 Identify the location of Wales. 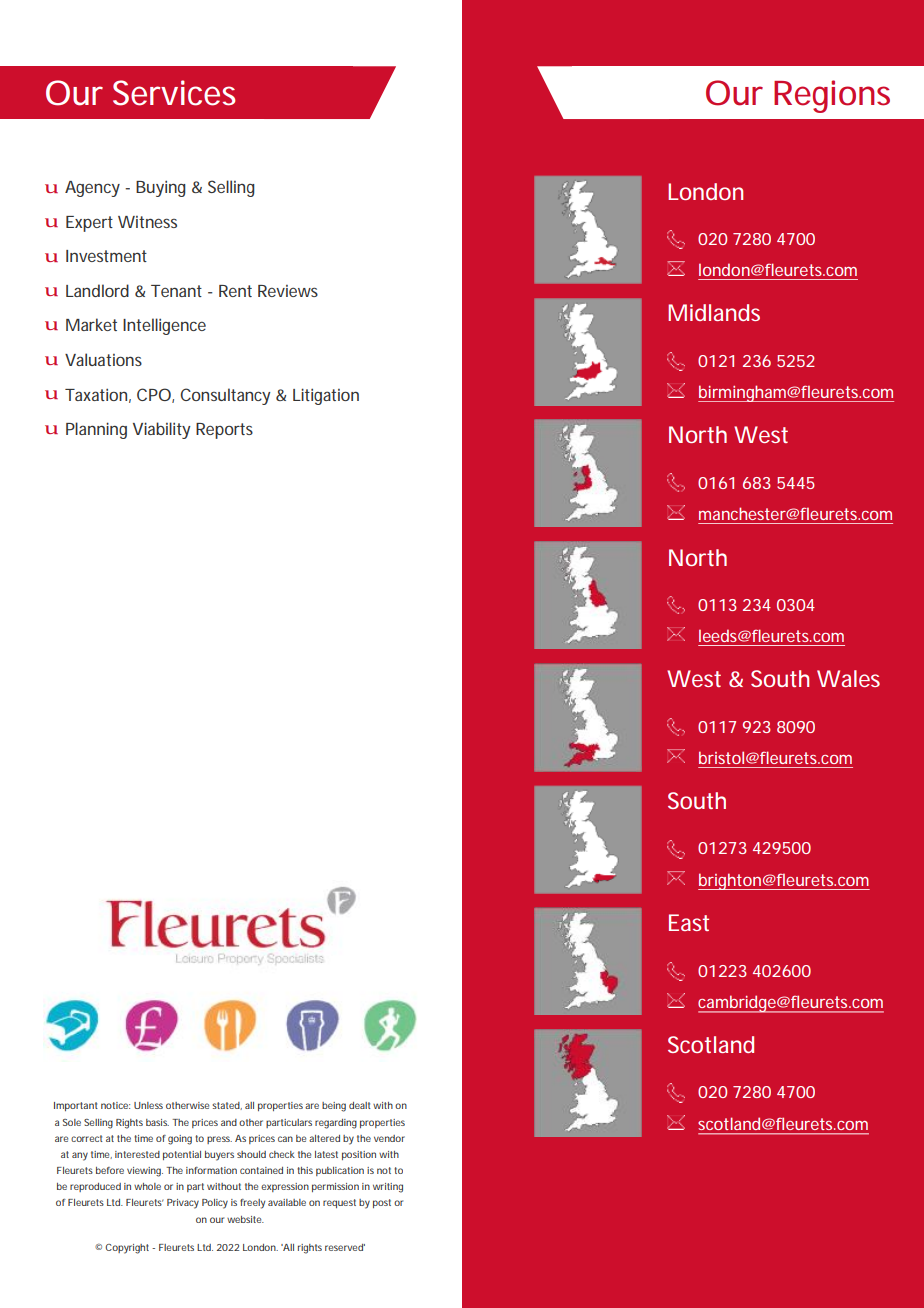
(848, 678).
